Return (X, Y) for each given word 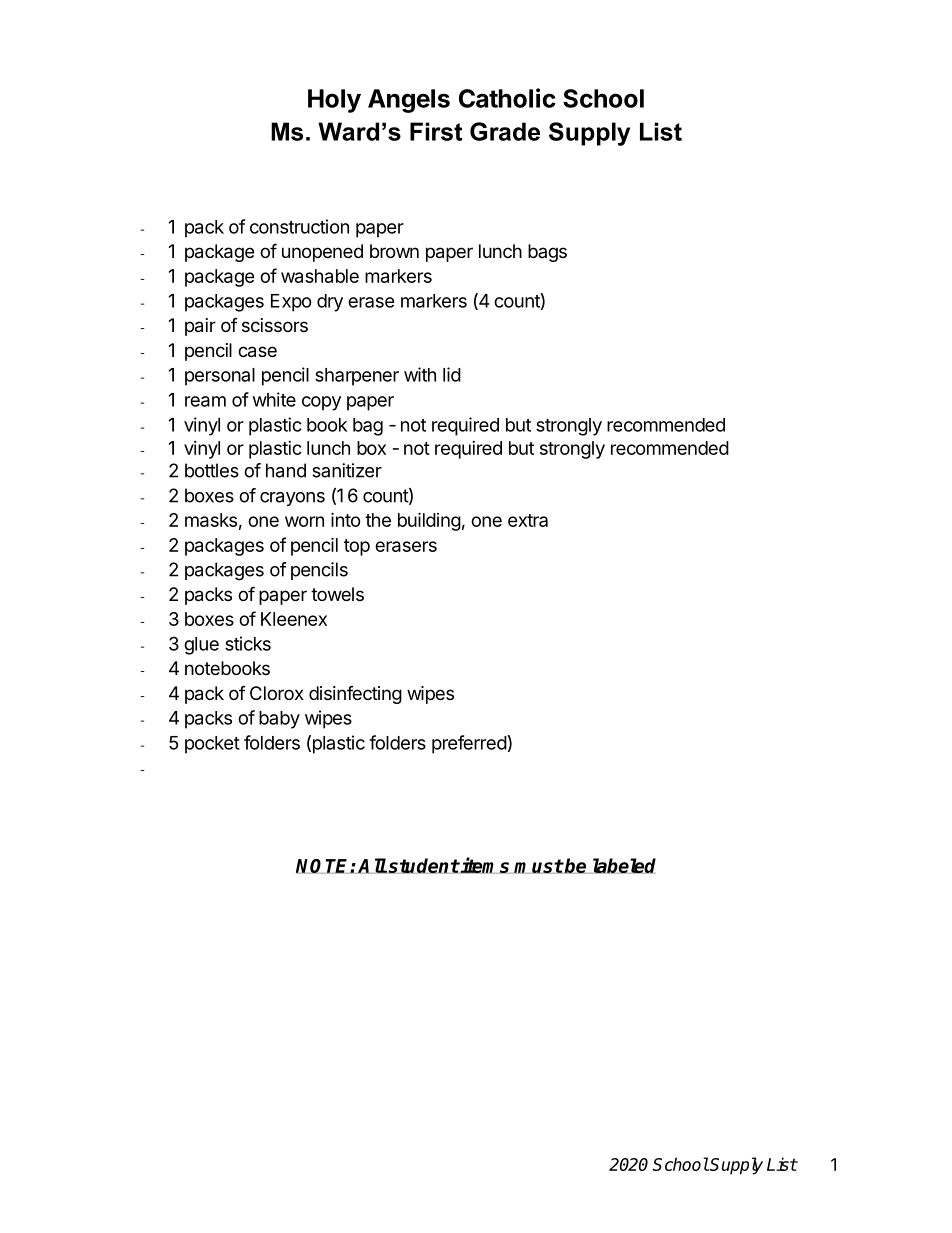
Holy (334, 101)
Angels (409, 101)
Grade (505, 131)
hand (286, 470)
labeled (623, 866)
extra (528, 520)
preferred (469, 744)
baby (279, 720)
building (429, 521)
